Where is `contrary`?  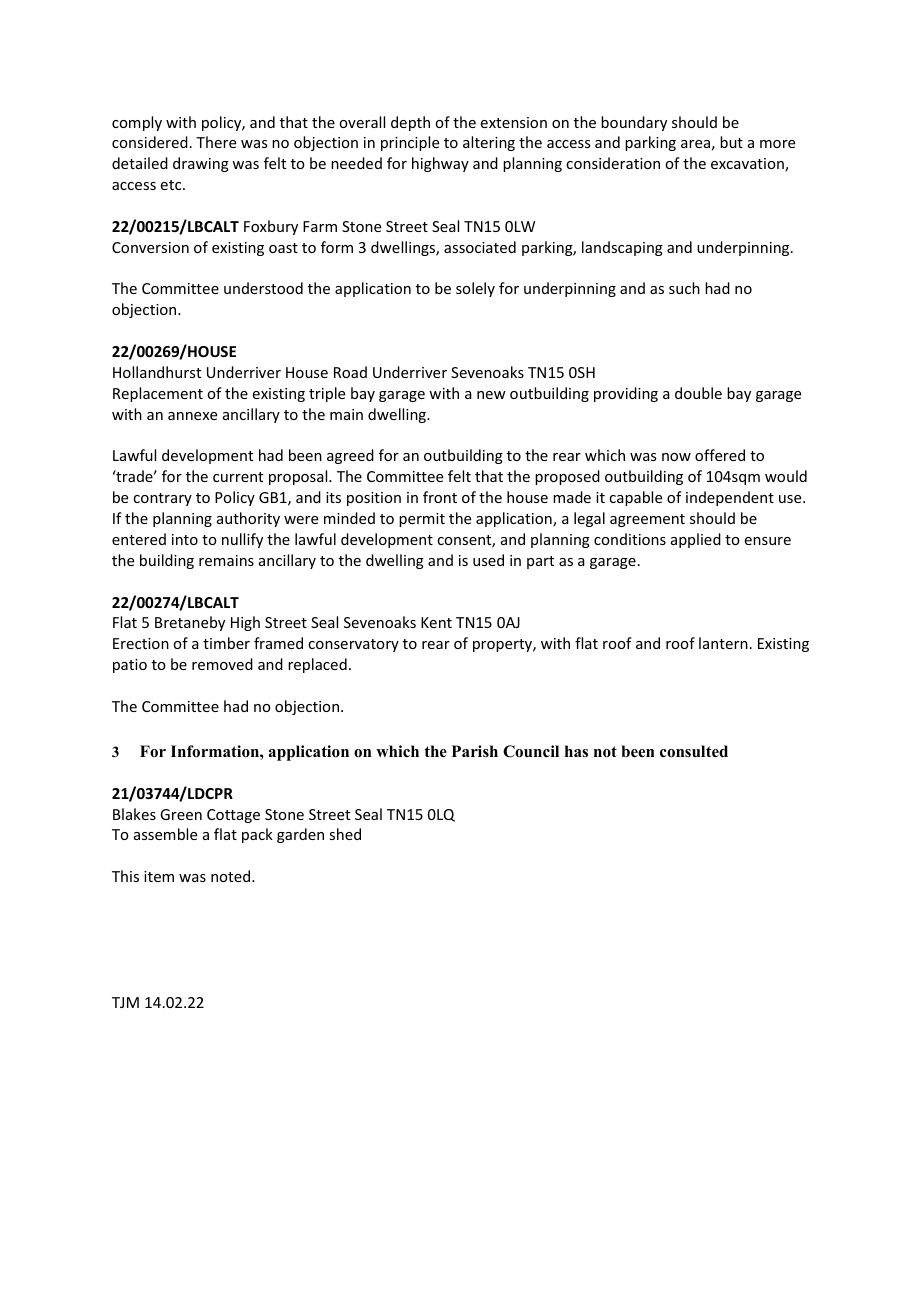
contrary is located at coordinates (162, 499).
